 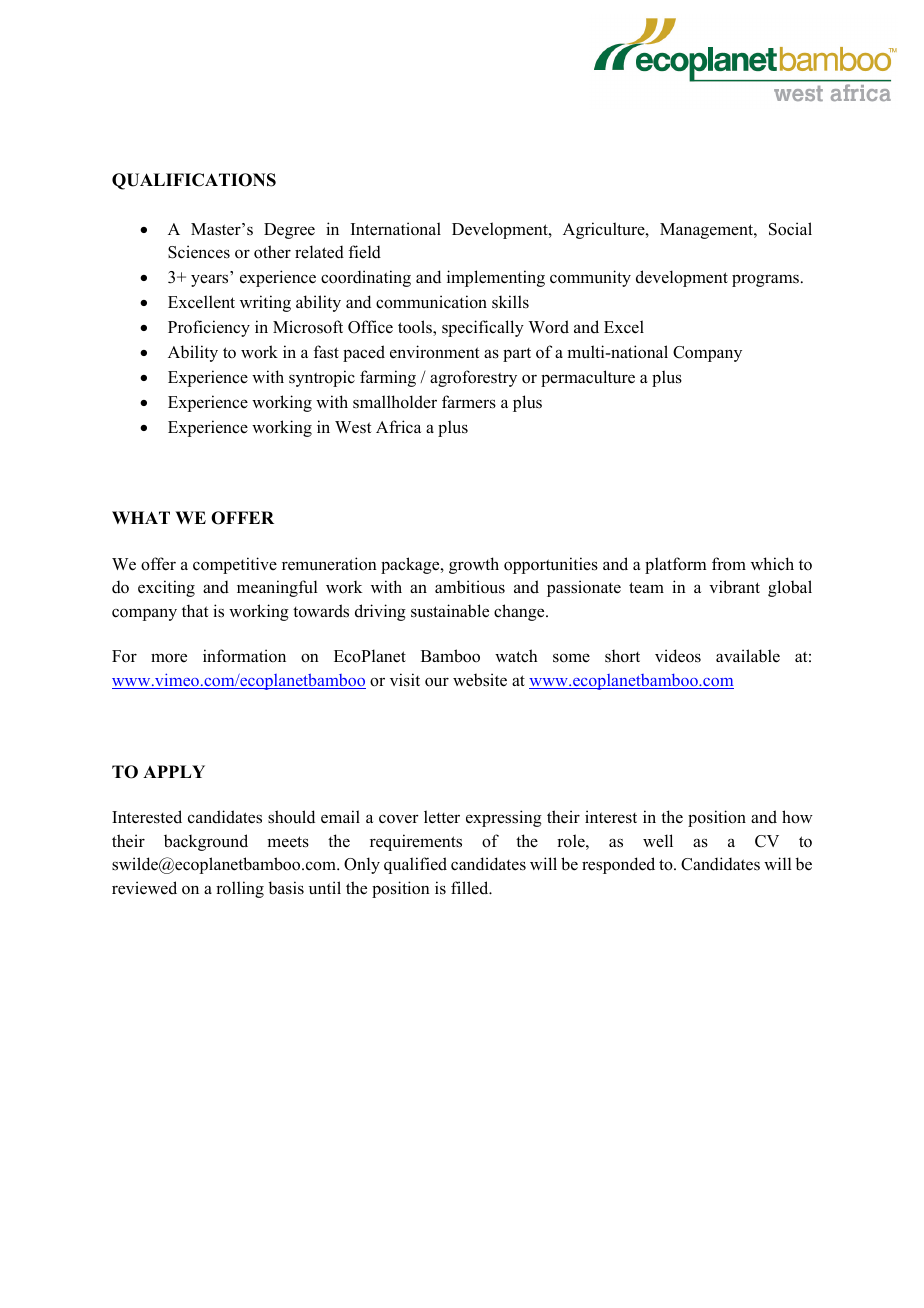 I want to click on from, so click(x=729, y=564).
